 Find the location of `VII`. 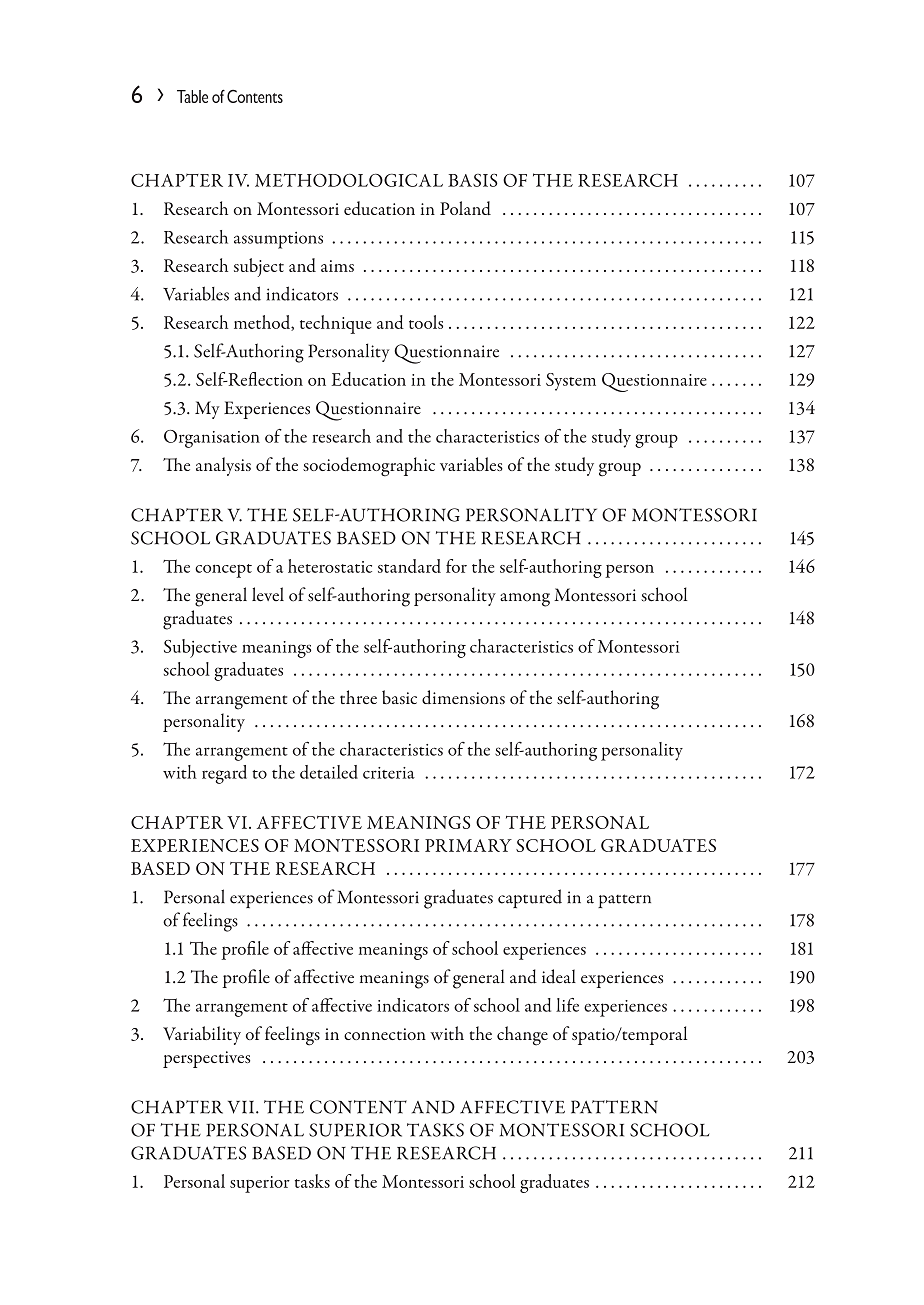

VII is located at coordinates (242, 1107).
